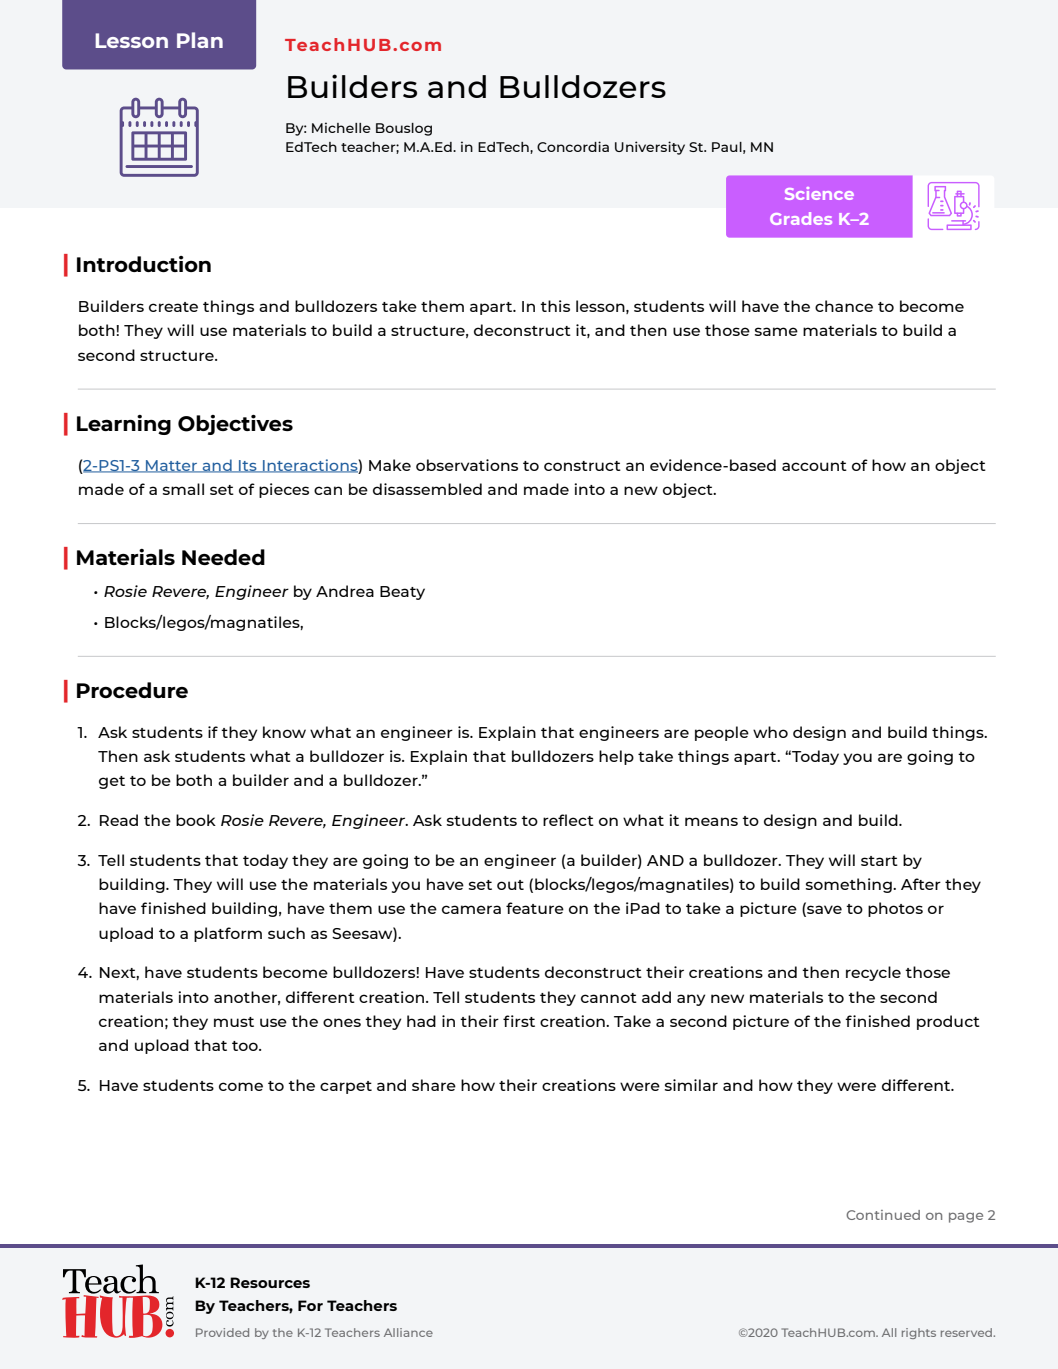 Image resolution: width=1058 pixels, height=1369 pixels. Describe the element at coordinates (228, 934) in the screenshot. I see `platform` at that location.
